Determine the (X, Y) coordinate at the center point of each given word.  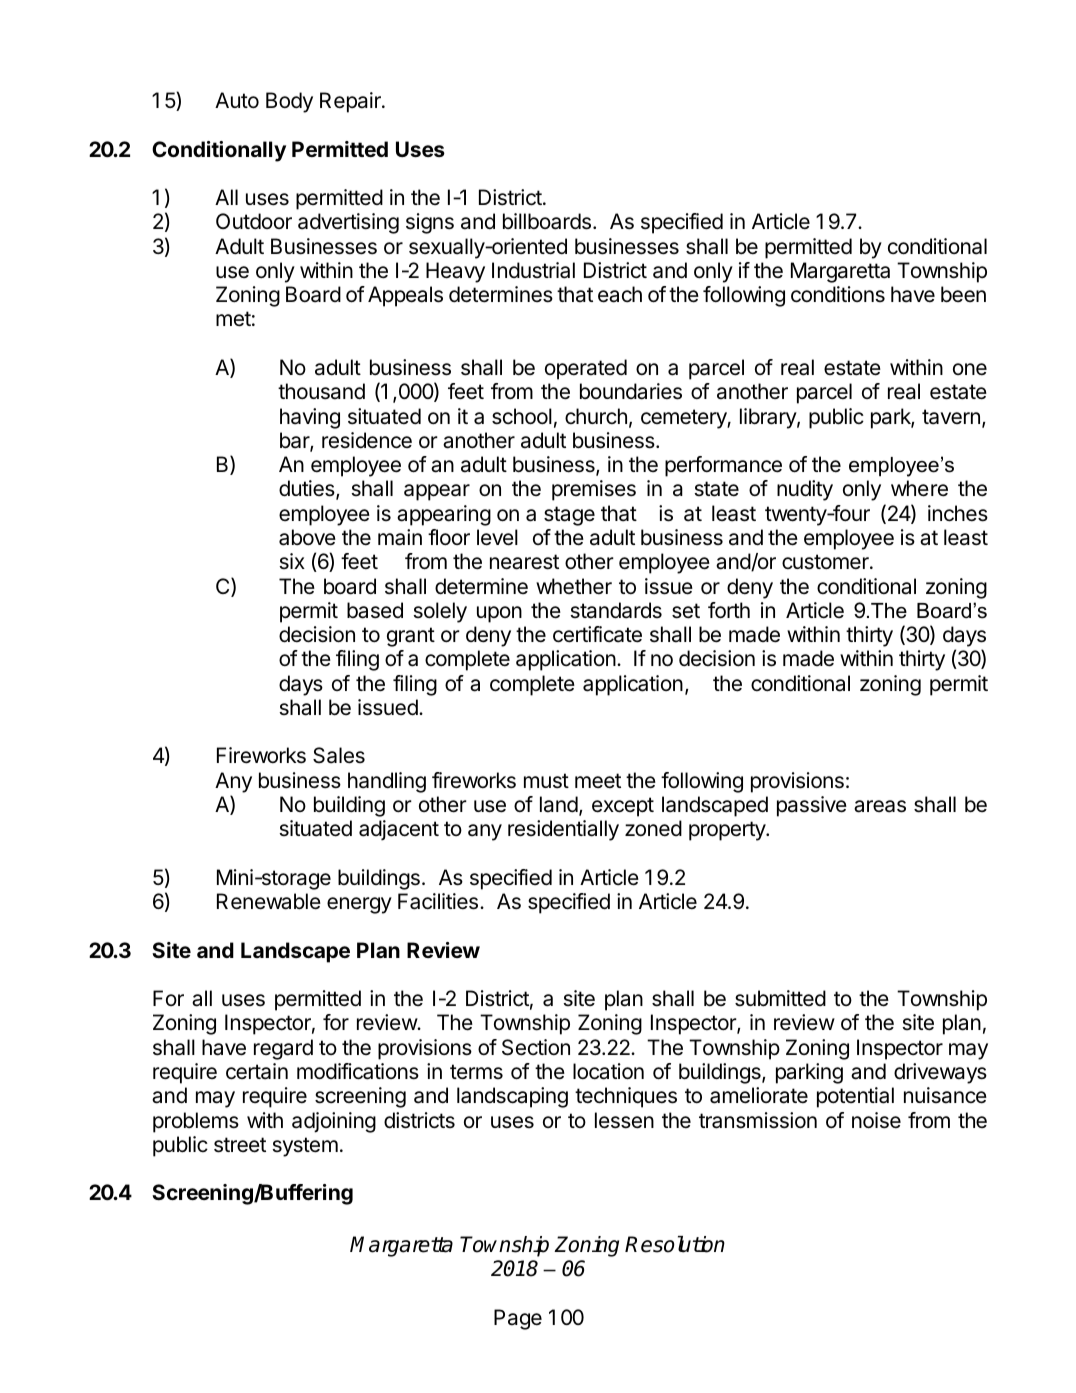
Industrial (533, 270)
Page (518, 1319)
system (305, 1147)
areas (880, 806)
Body (289, 102)
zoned (653, 828)
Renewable (269, 901)
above (307, 537)
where (919, 488)
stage (569, 516)
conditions (838, 294)
